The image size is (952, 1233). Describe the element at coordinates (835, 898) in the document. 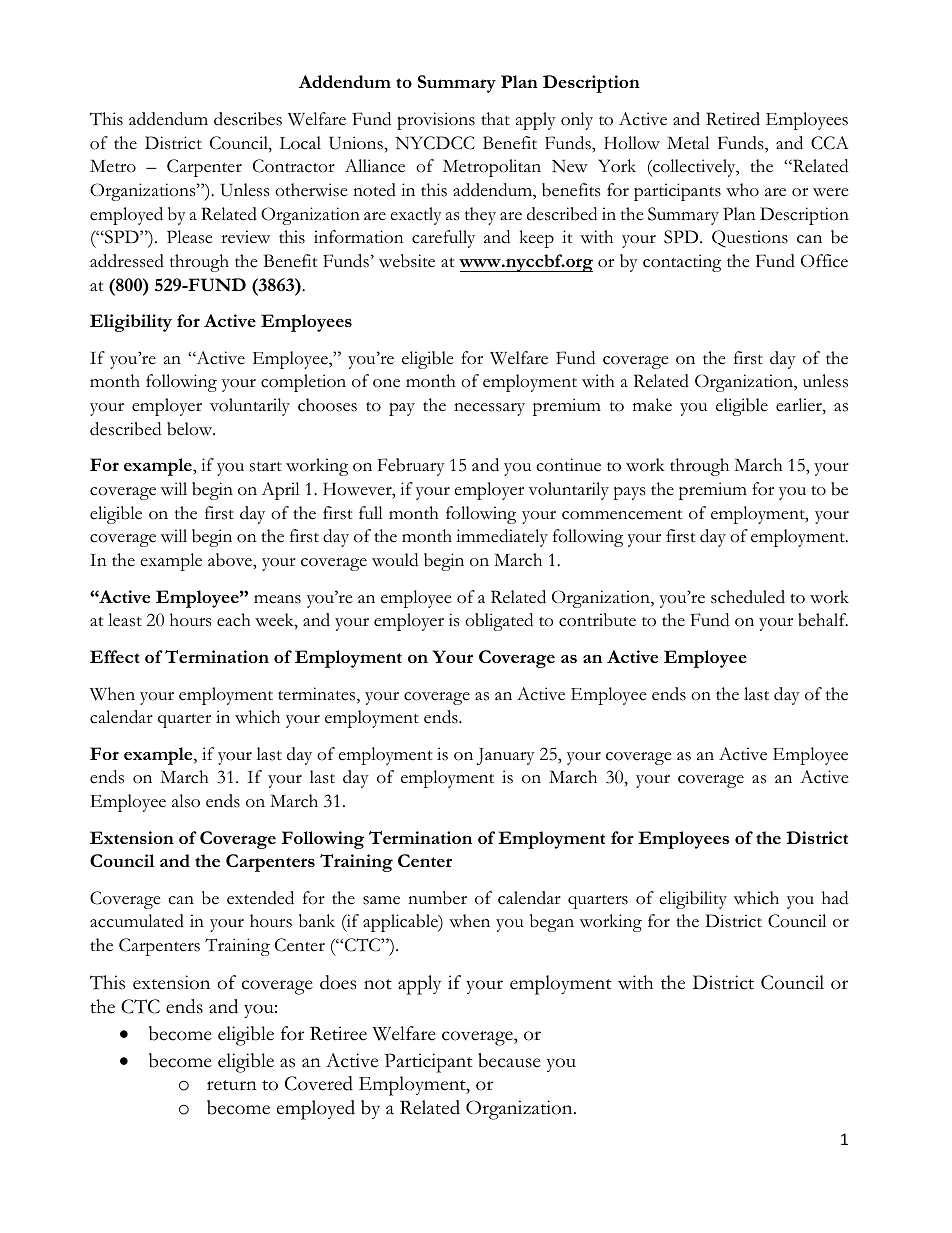

I see `had` at that location.
